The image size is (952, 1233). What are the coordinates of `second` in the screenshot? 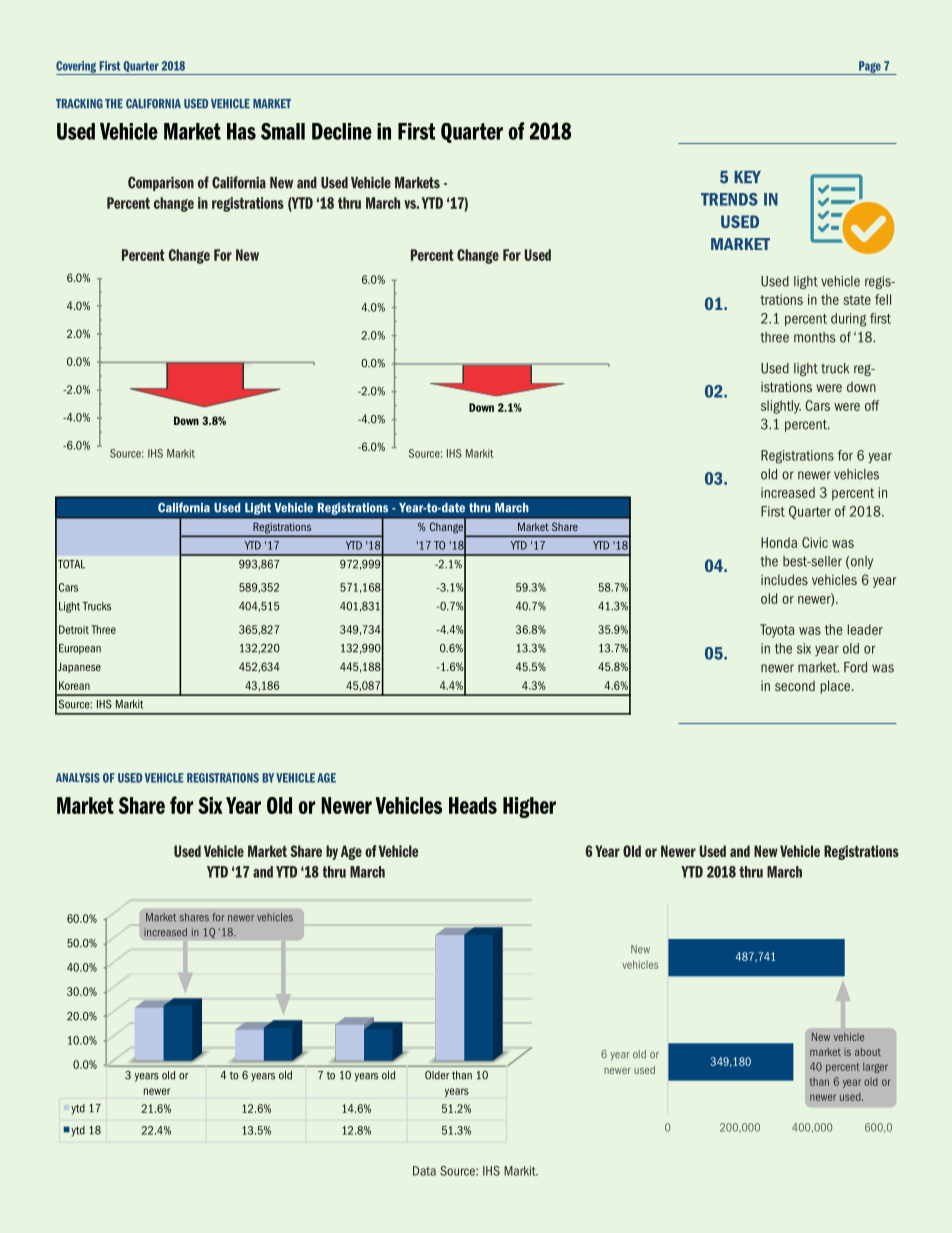 It's located at (795, 686).
